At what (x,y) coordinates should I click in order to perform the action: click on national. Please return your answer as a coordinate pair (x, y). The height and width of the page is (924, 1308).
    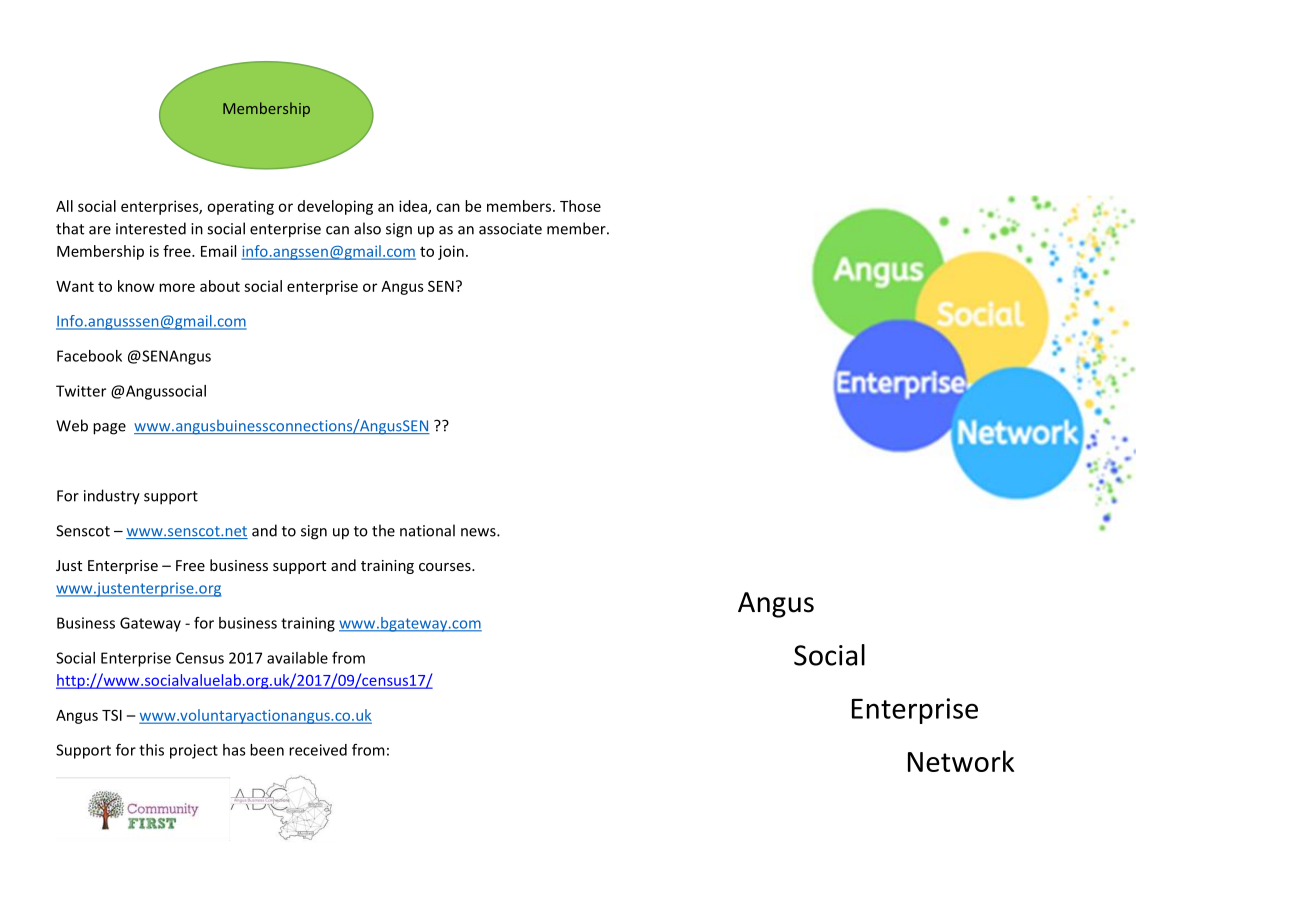
    Looking at the image, I should click on (427, 530).
